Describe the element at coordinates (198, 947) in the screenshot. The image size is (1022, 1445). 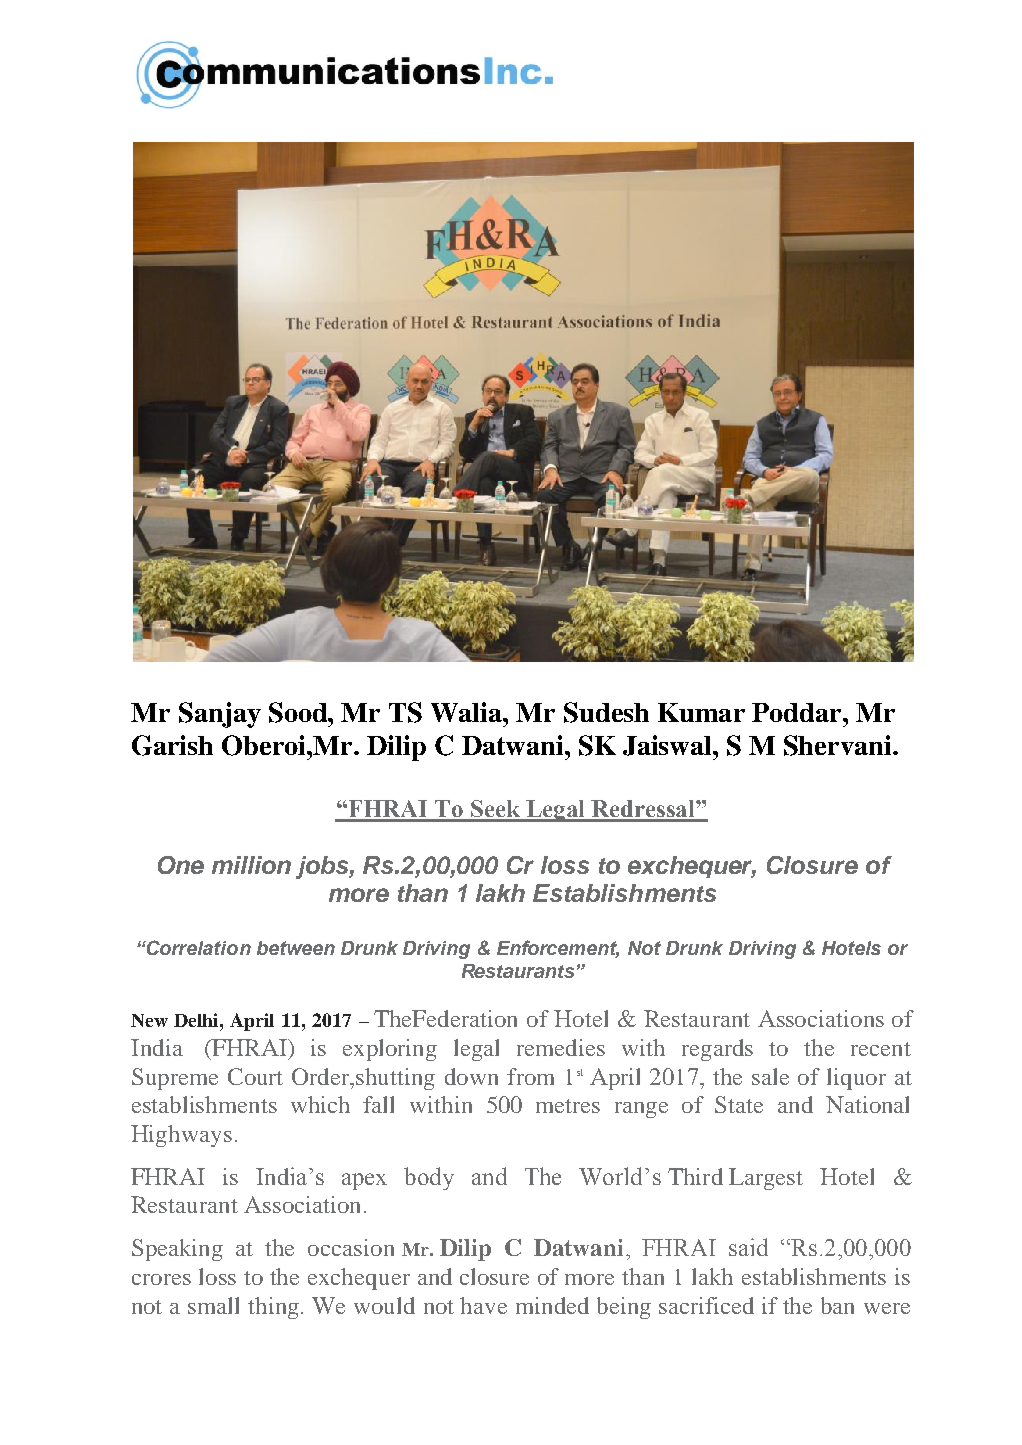
I see `Correlation` at that location.
